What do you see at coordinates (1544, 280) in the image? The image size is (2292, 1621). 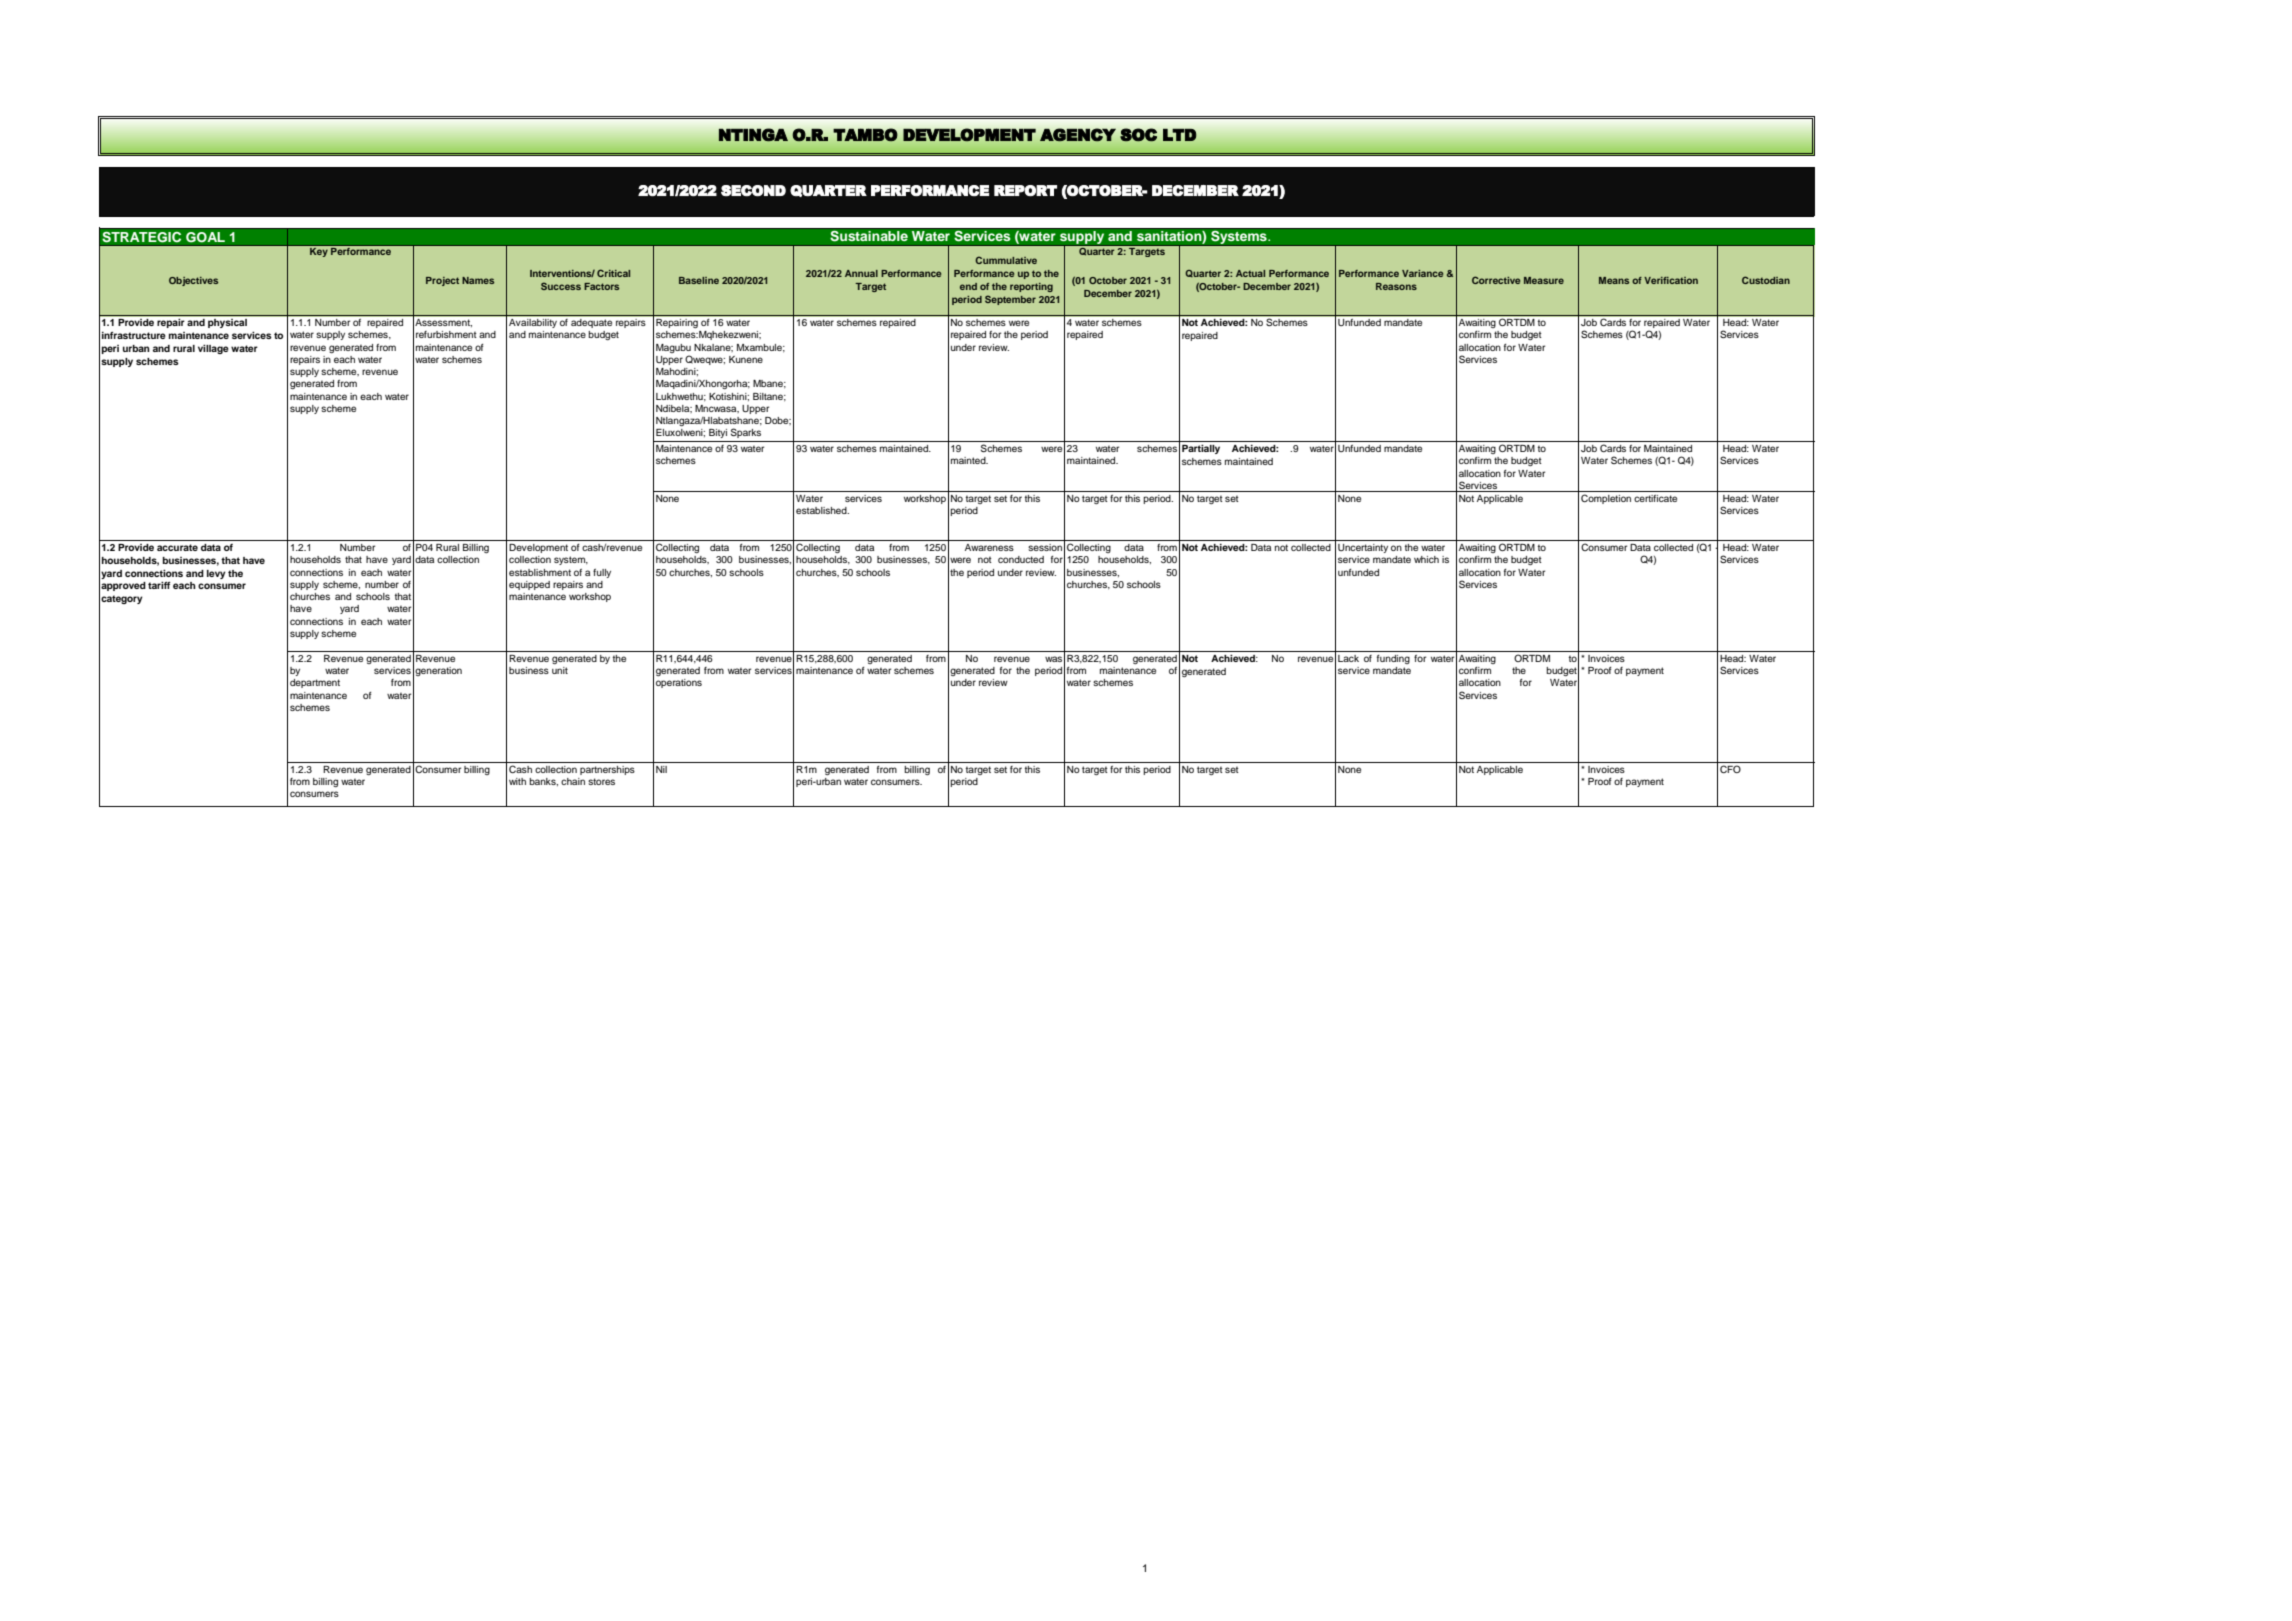 I see `Measure` at bounding box center [1544, 280].
